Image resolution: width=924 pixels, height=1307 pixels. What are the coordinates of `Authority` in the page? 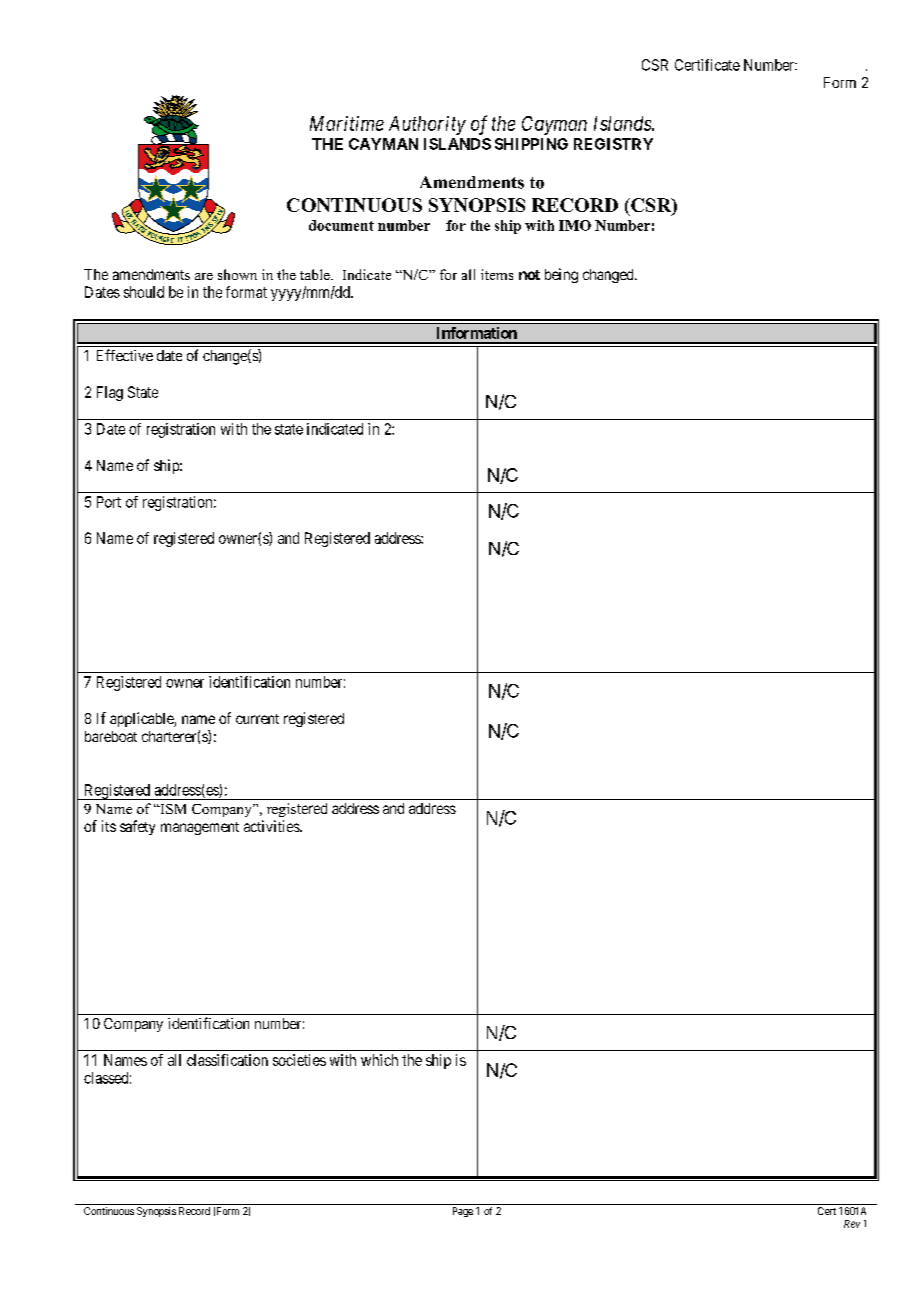 It's located at (427, 125).
